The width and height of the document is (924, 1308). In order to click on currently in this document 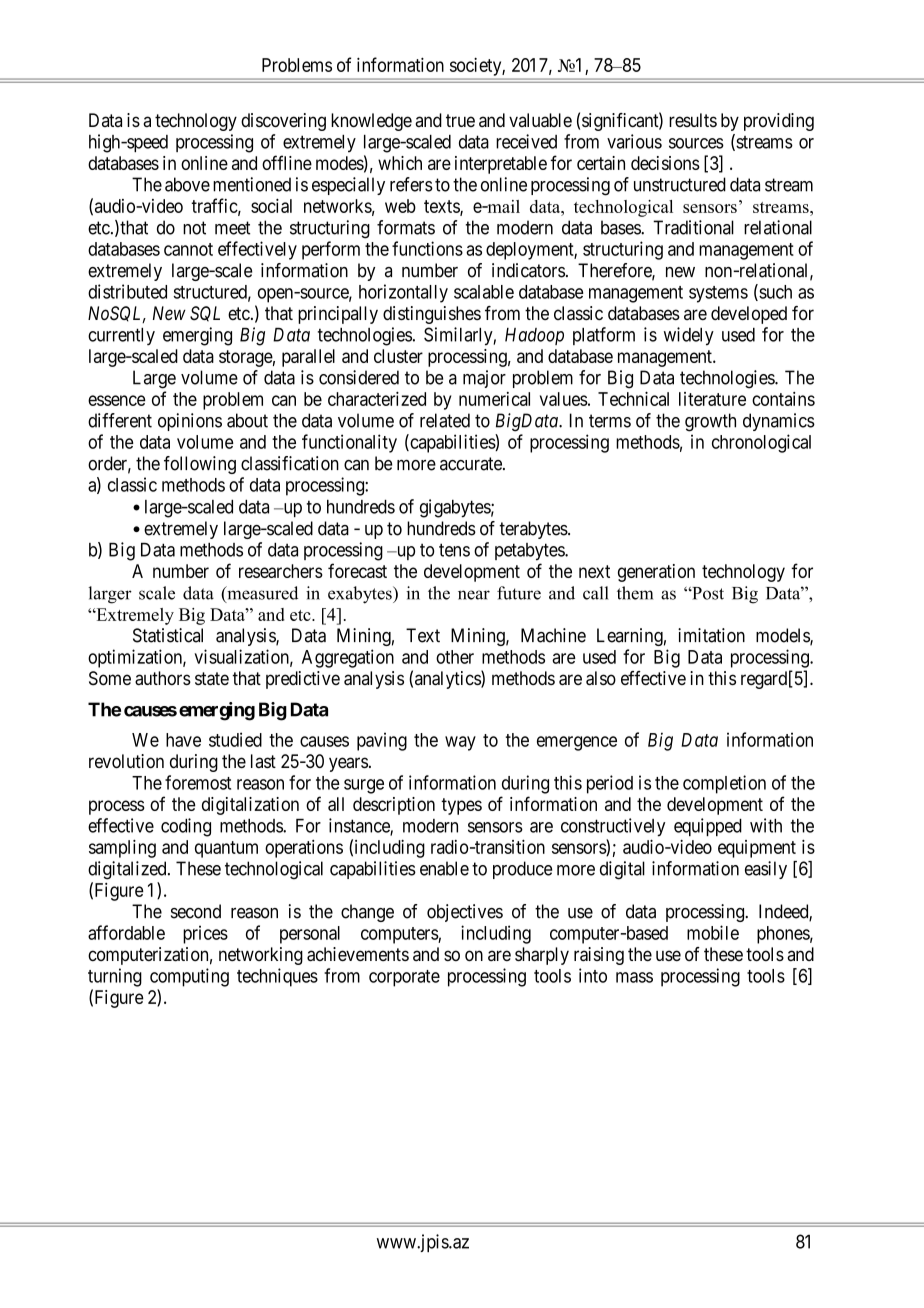, I will do `click(121, 337)`.
